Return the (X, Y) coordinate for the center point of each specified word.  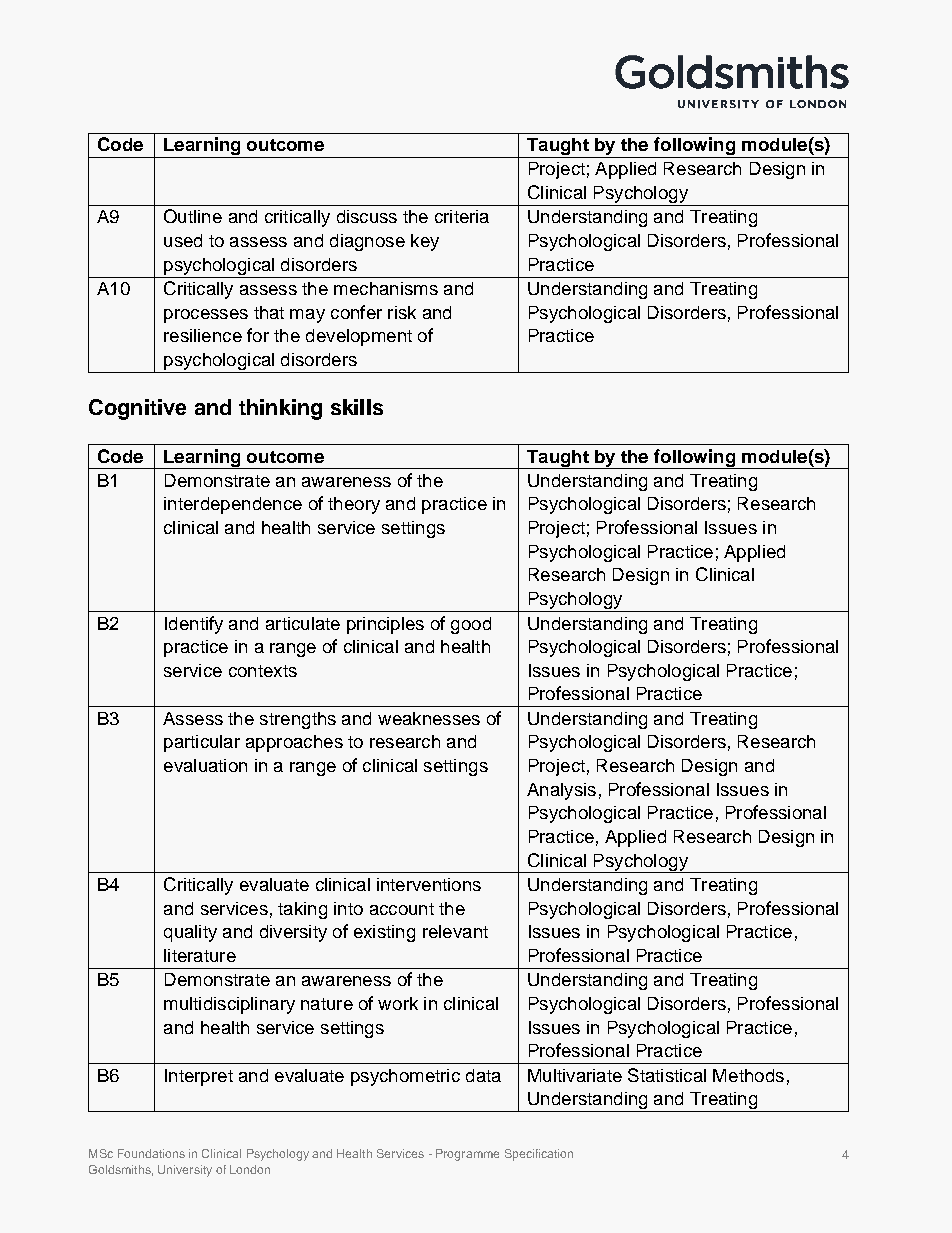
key (425, 242)
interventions (429, 884)
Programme (467, 1155)
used (183, 240)
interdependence (233, 505)
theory (354, 505)
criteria (462, 216)
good (471, 625)
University (185, 1171)
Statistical (667, 1075)
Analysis (561, 791)
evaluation (205, 765)
